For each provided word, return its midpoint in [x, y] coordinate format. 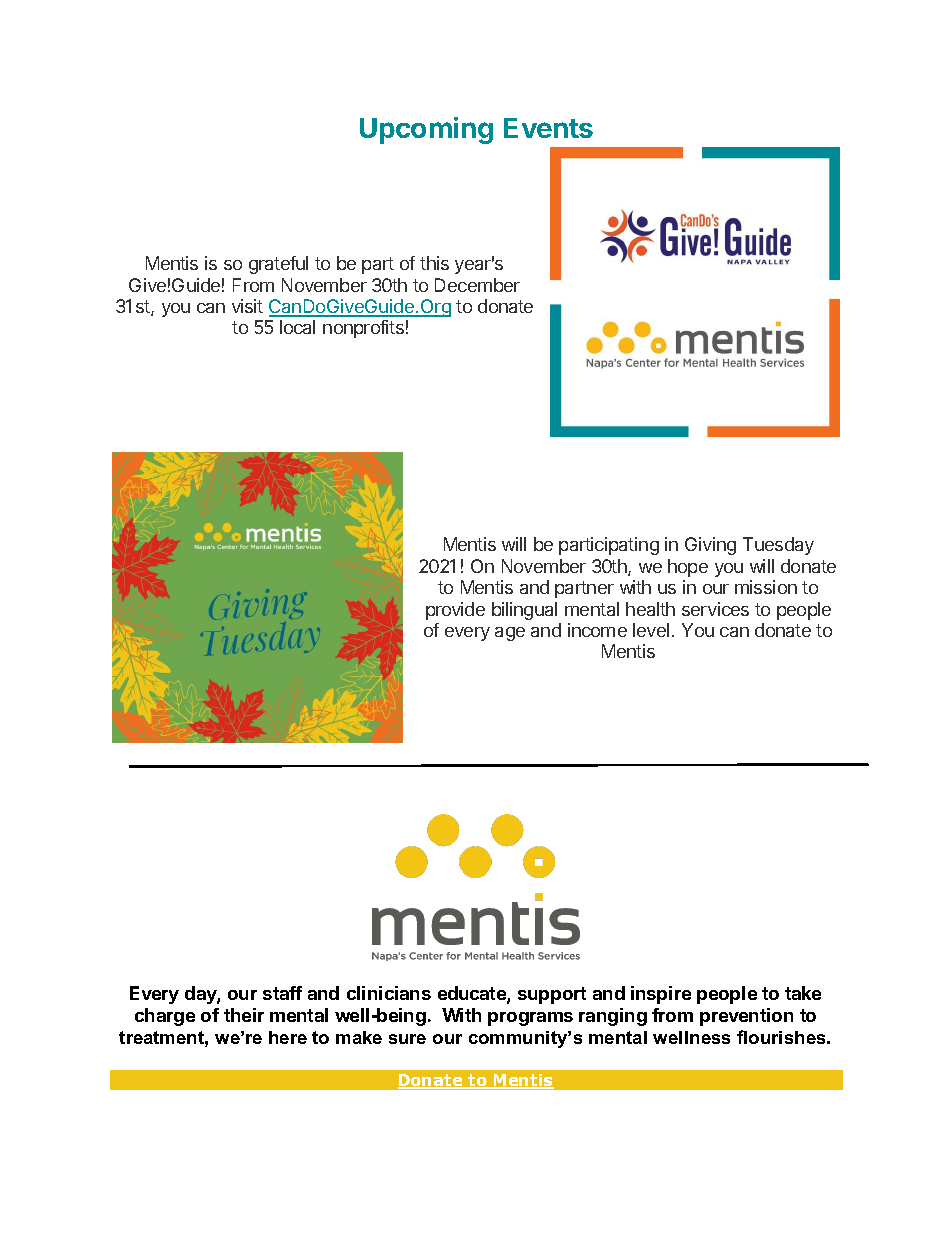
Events [548, 128]
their [244, 1015]
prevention [746, 1017]
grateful [278, 265]
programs [530, 1019]
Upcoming [426, 130]
